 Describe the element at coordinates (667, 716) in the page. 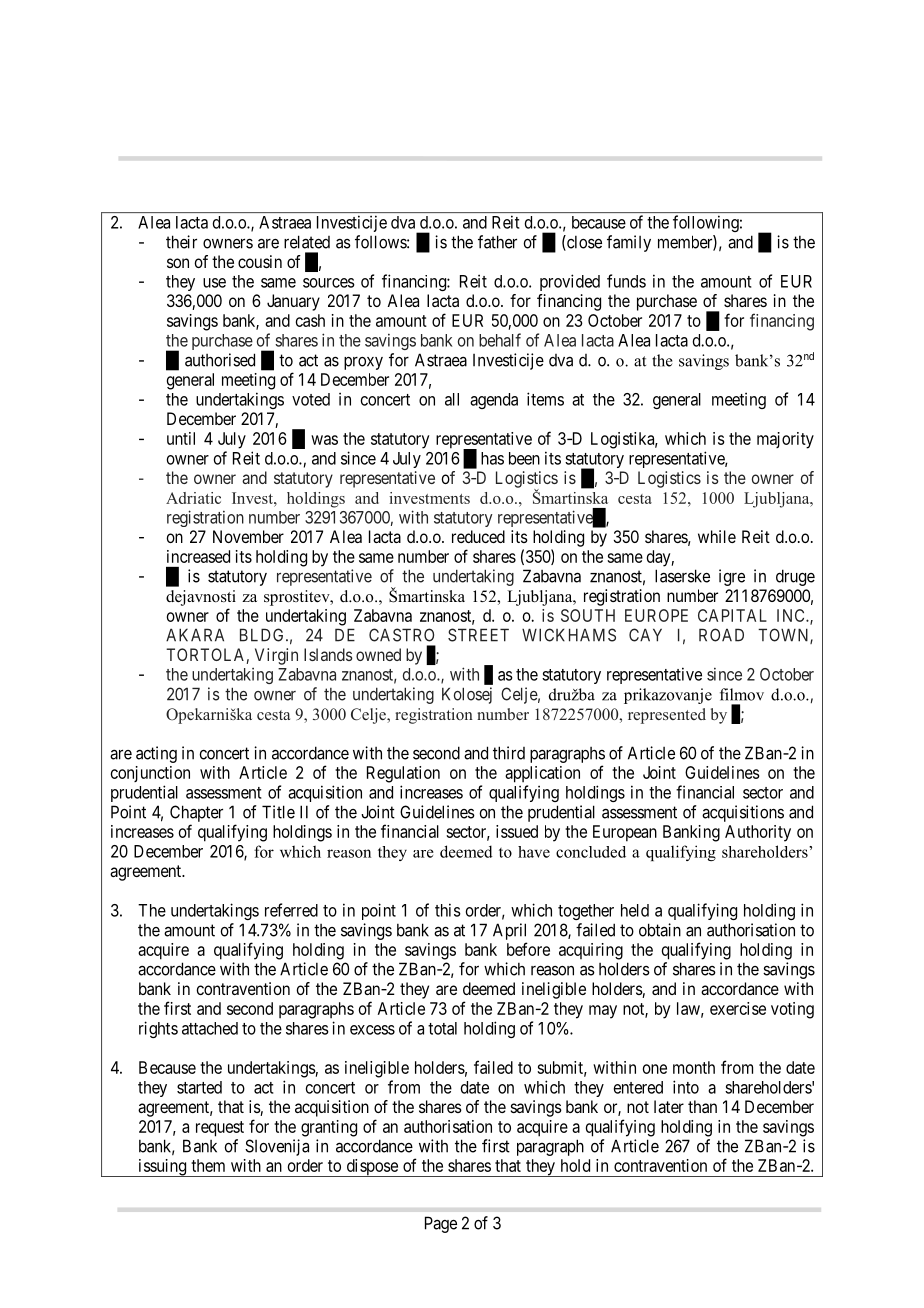

I see `represented` at that location.
